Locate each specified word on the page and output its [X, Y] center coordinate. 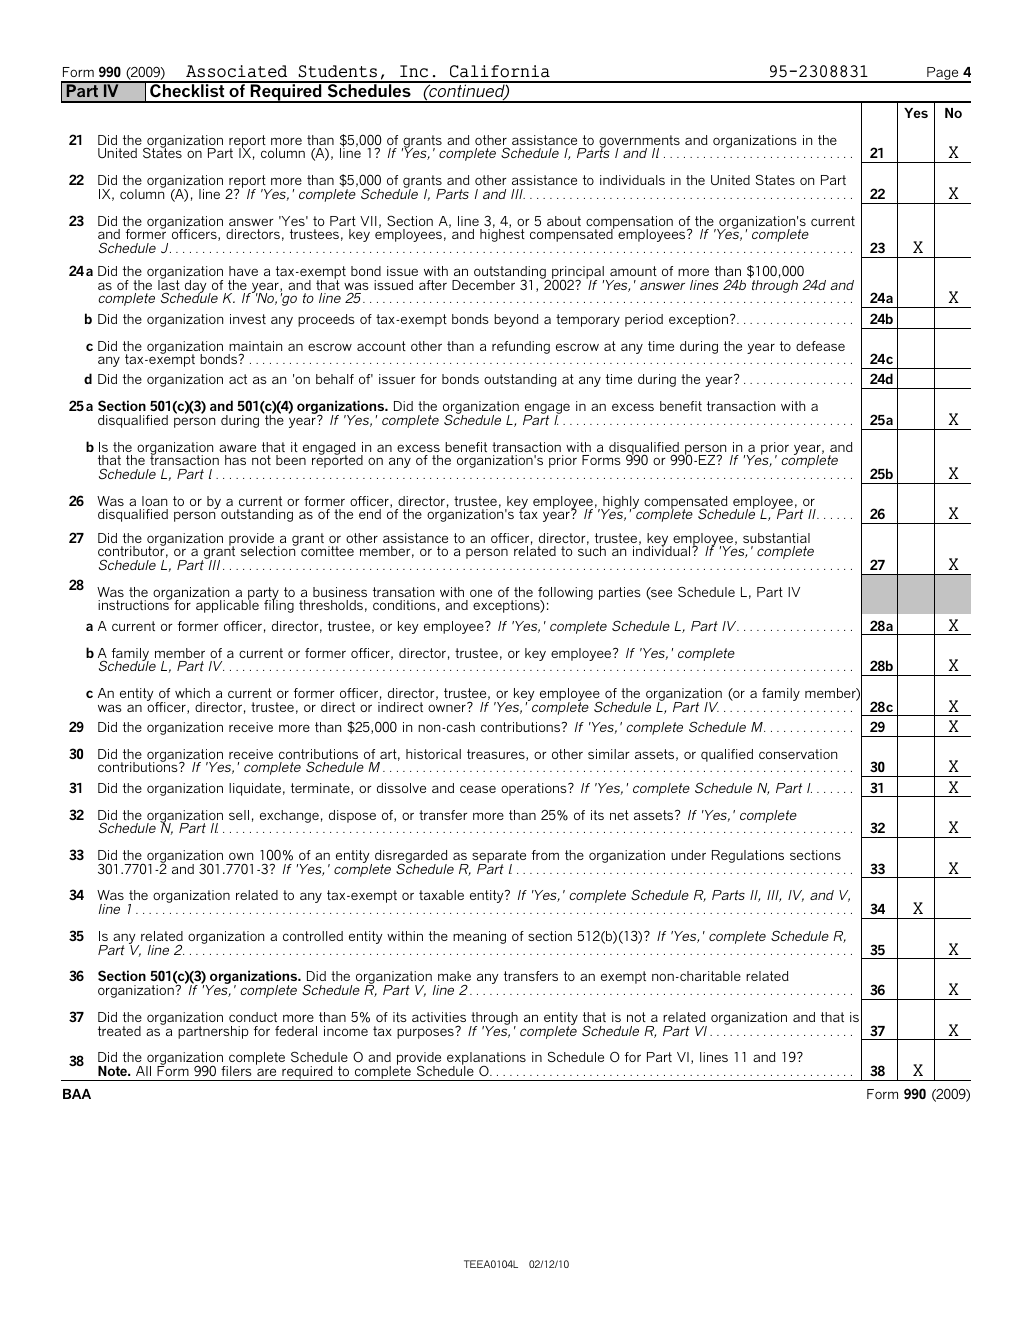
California [500, 71]
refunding [521, 347]
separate [499, 858]
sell [239, 815]
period [644, 320]
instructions [134, 604]
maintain [255, 347]
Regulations [748, 856]
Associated [236, 71]
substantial [776, 538]
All [143, 1071]
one [481, 593]
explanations [486, 1060]
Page [943, 75]
